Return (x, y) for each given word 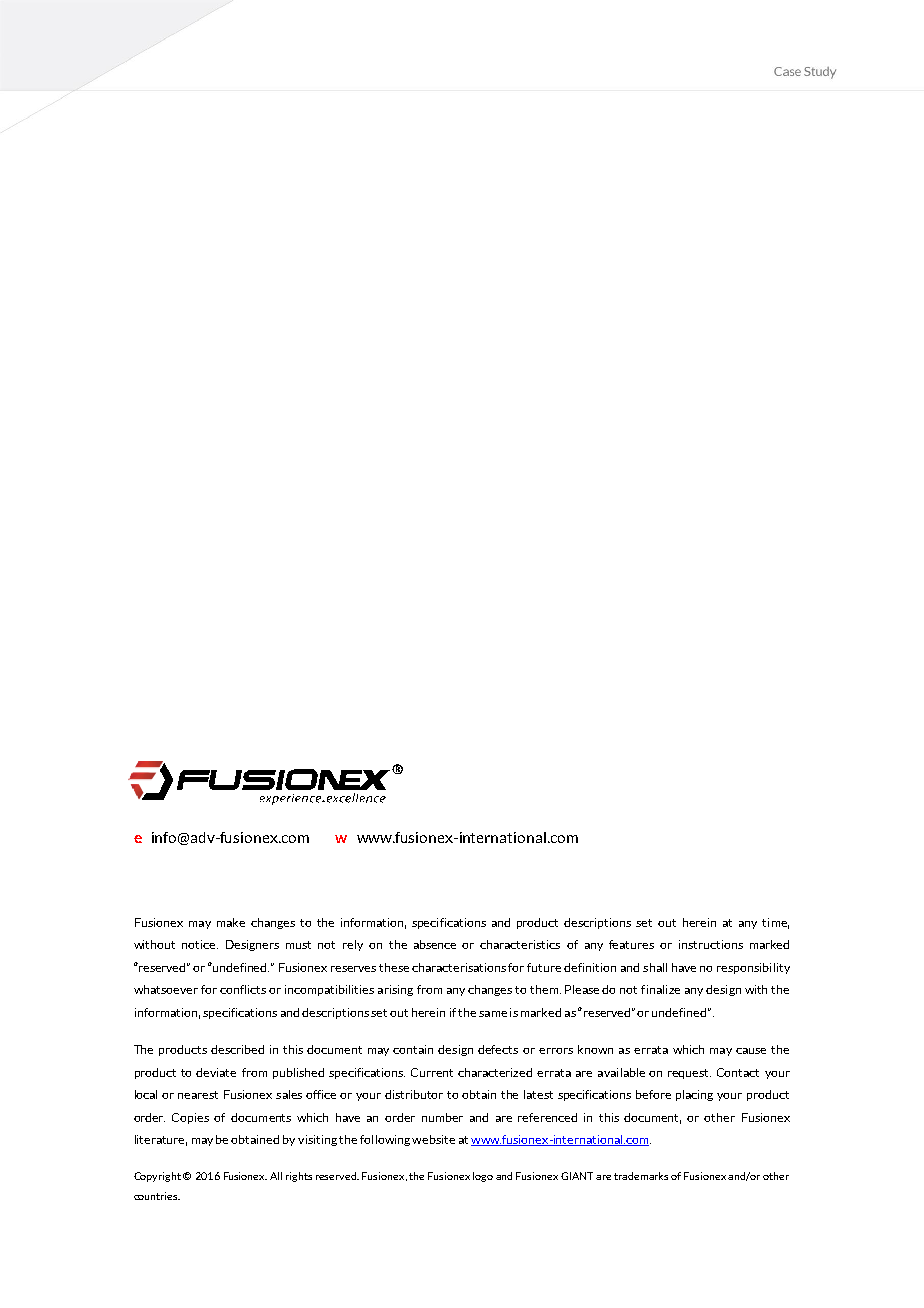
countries (157, 1196)
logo (483, 1177)
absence (435, 944)
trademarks (641, 1176)
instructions (711, 944)
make (231, 922)
